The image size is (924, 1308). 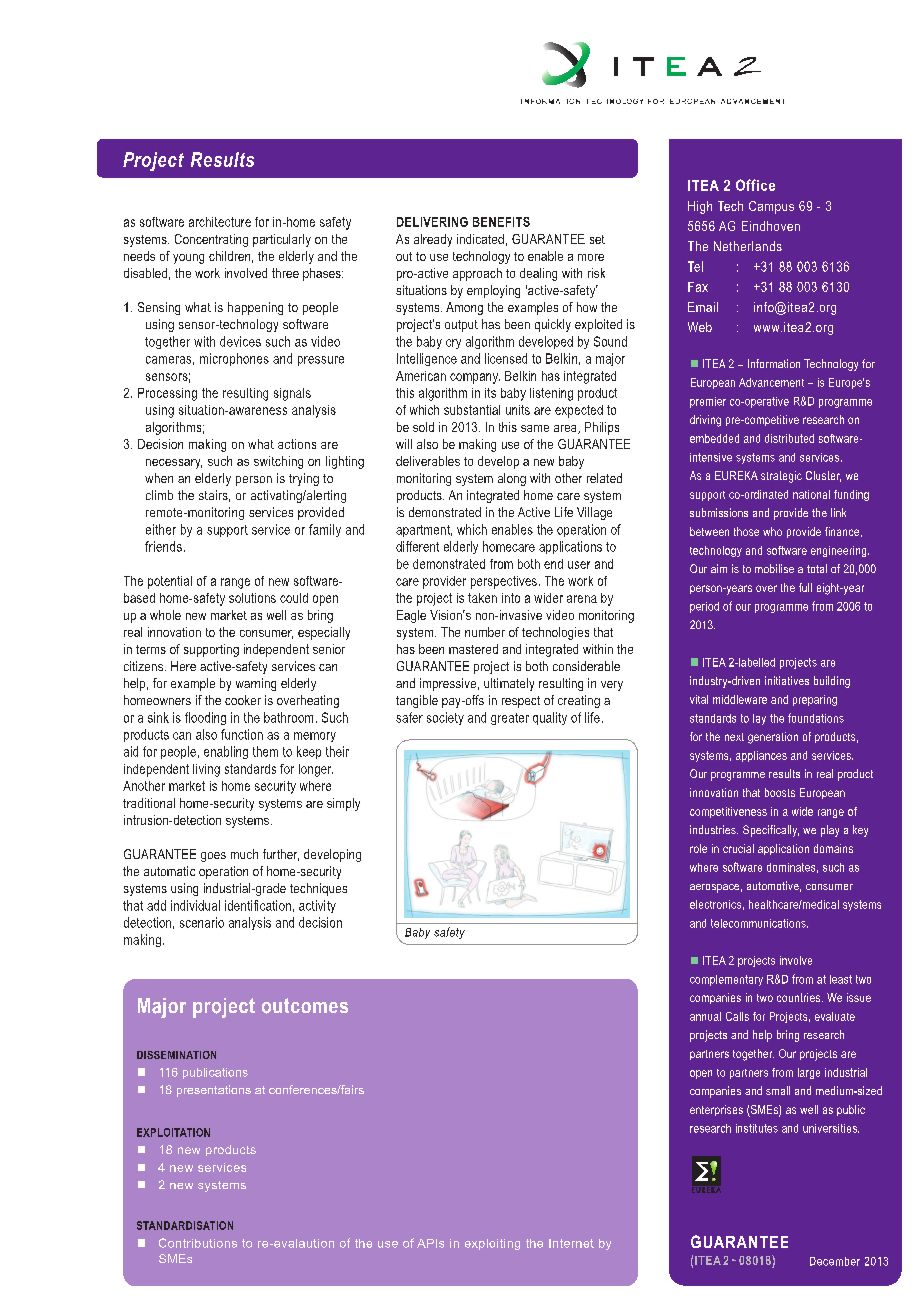 I want to click on telecommunications, so click(x=759, y=923).
